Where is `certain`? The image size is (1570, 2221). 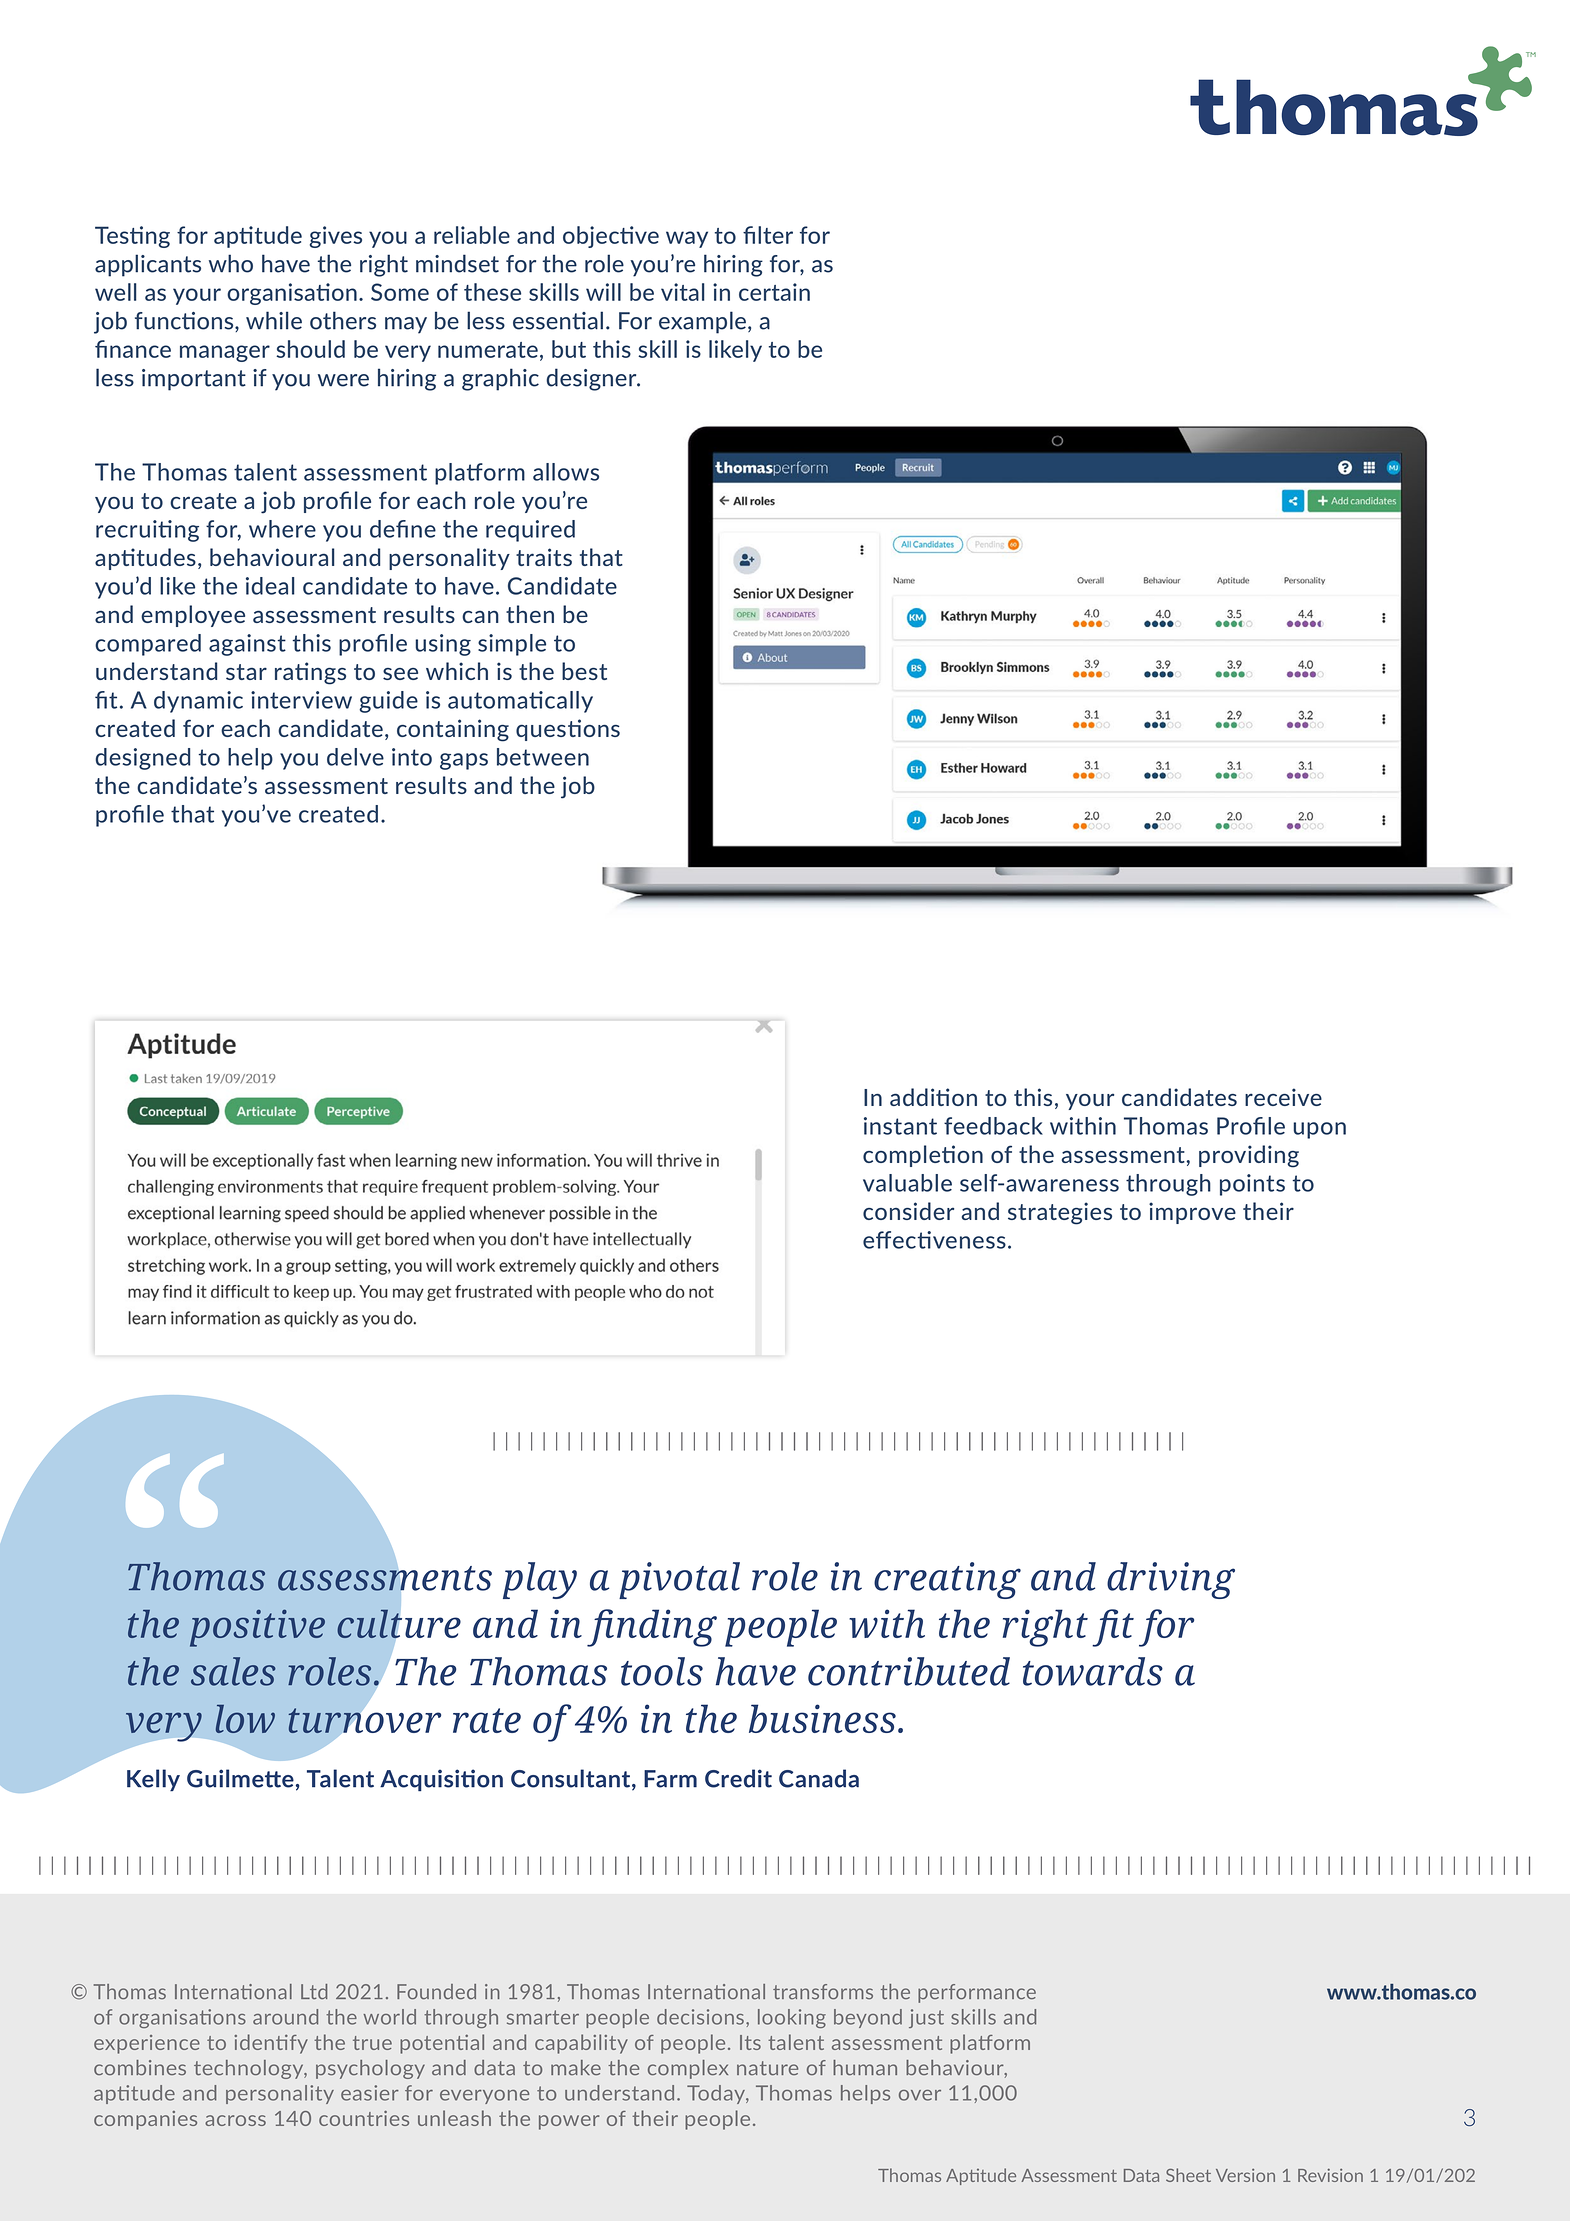
certain is located at coordinates (774, 292).
